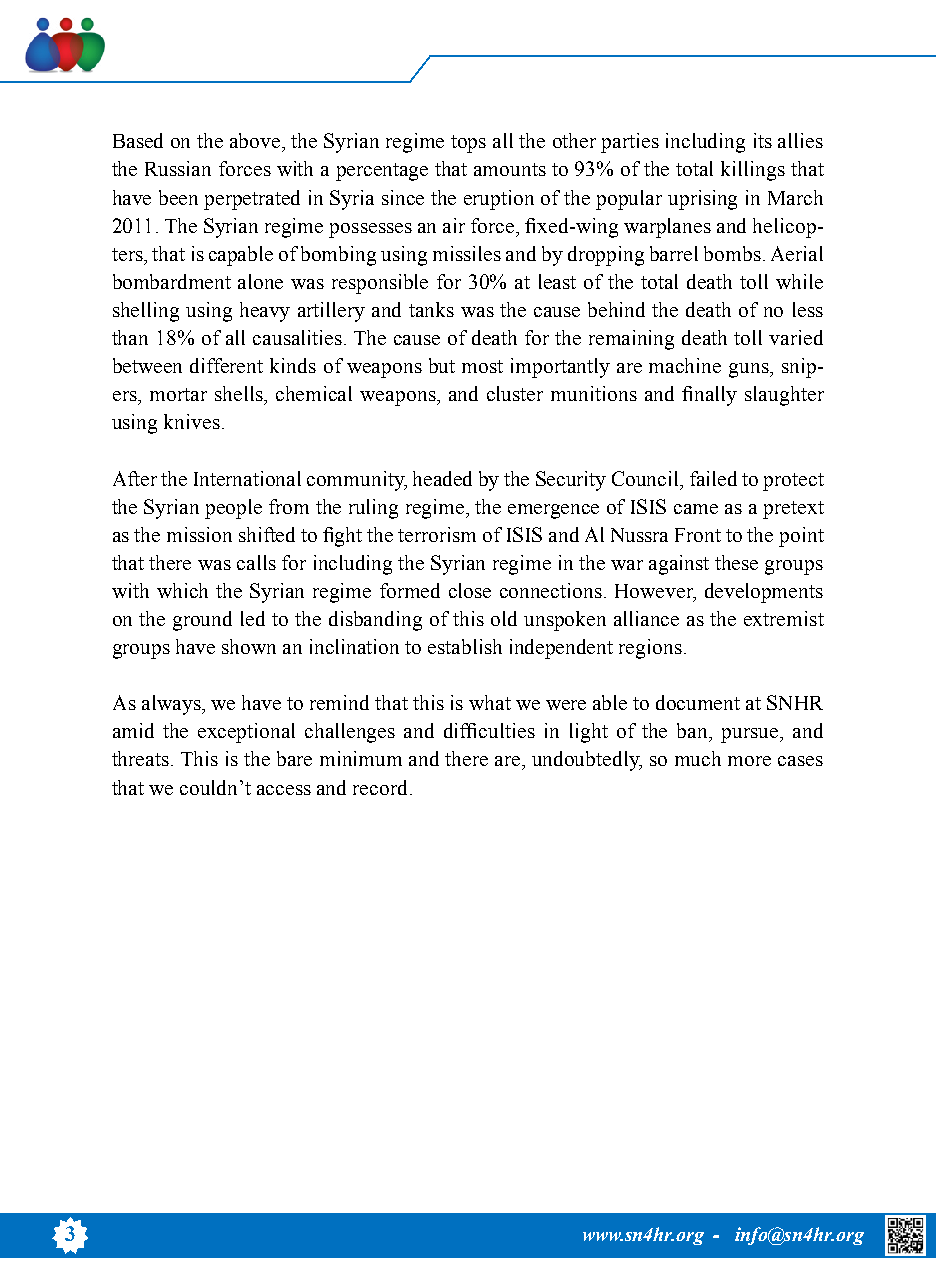  What do you see at coordinates (178, 168) in the document?
I see `Russian` at bounding box center [178, 168].
